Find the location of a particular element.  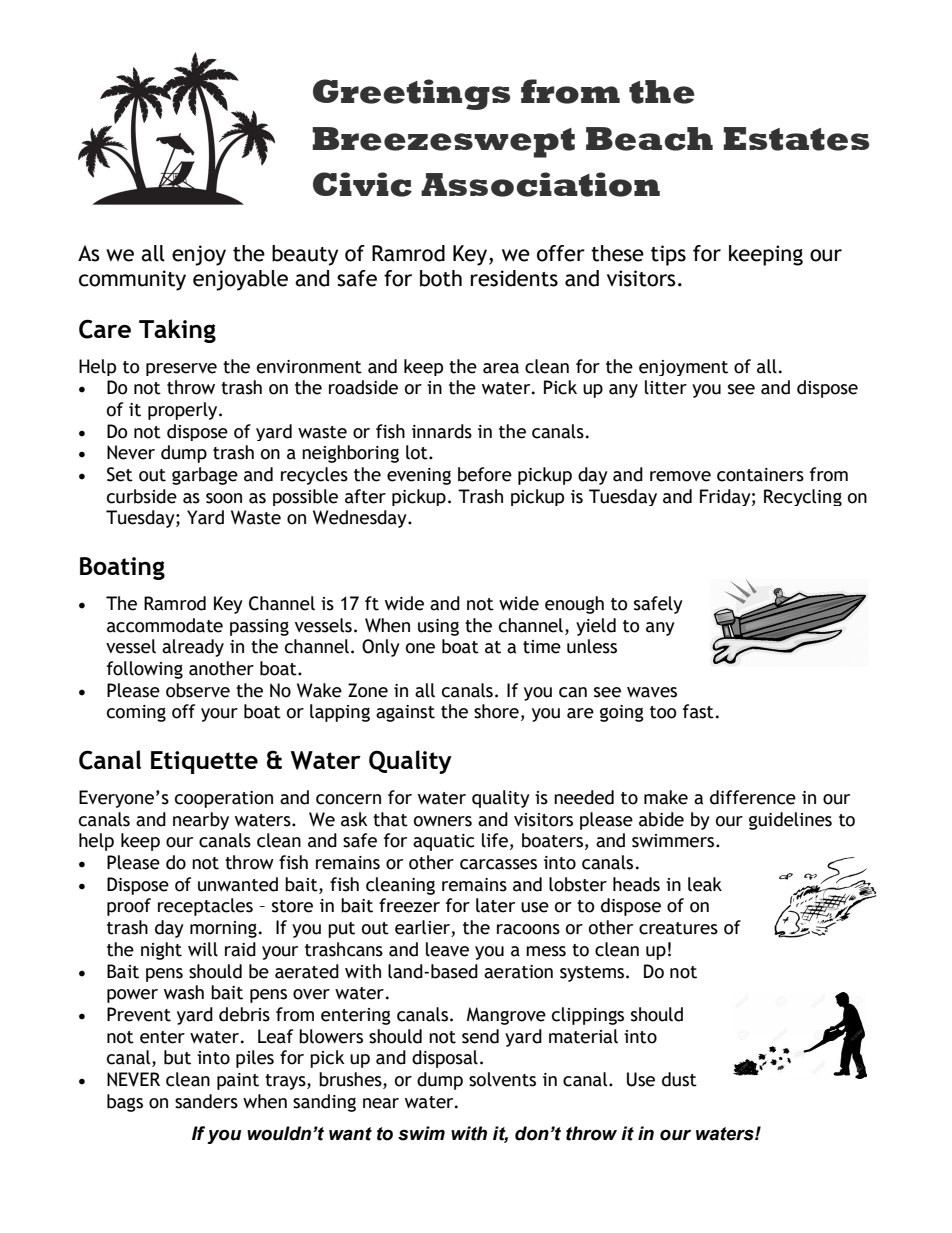

observe is located at coordinates (198, 690).
